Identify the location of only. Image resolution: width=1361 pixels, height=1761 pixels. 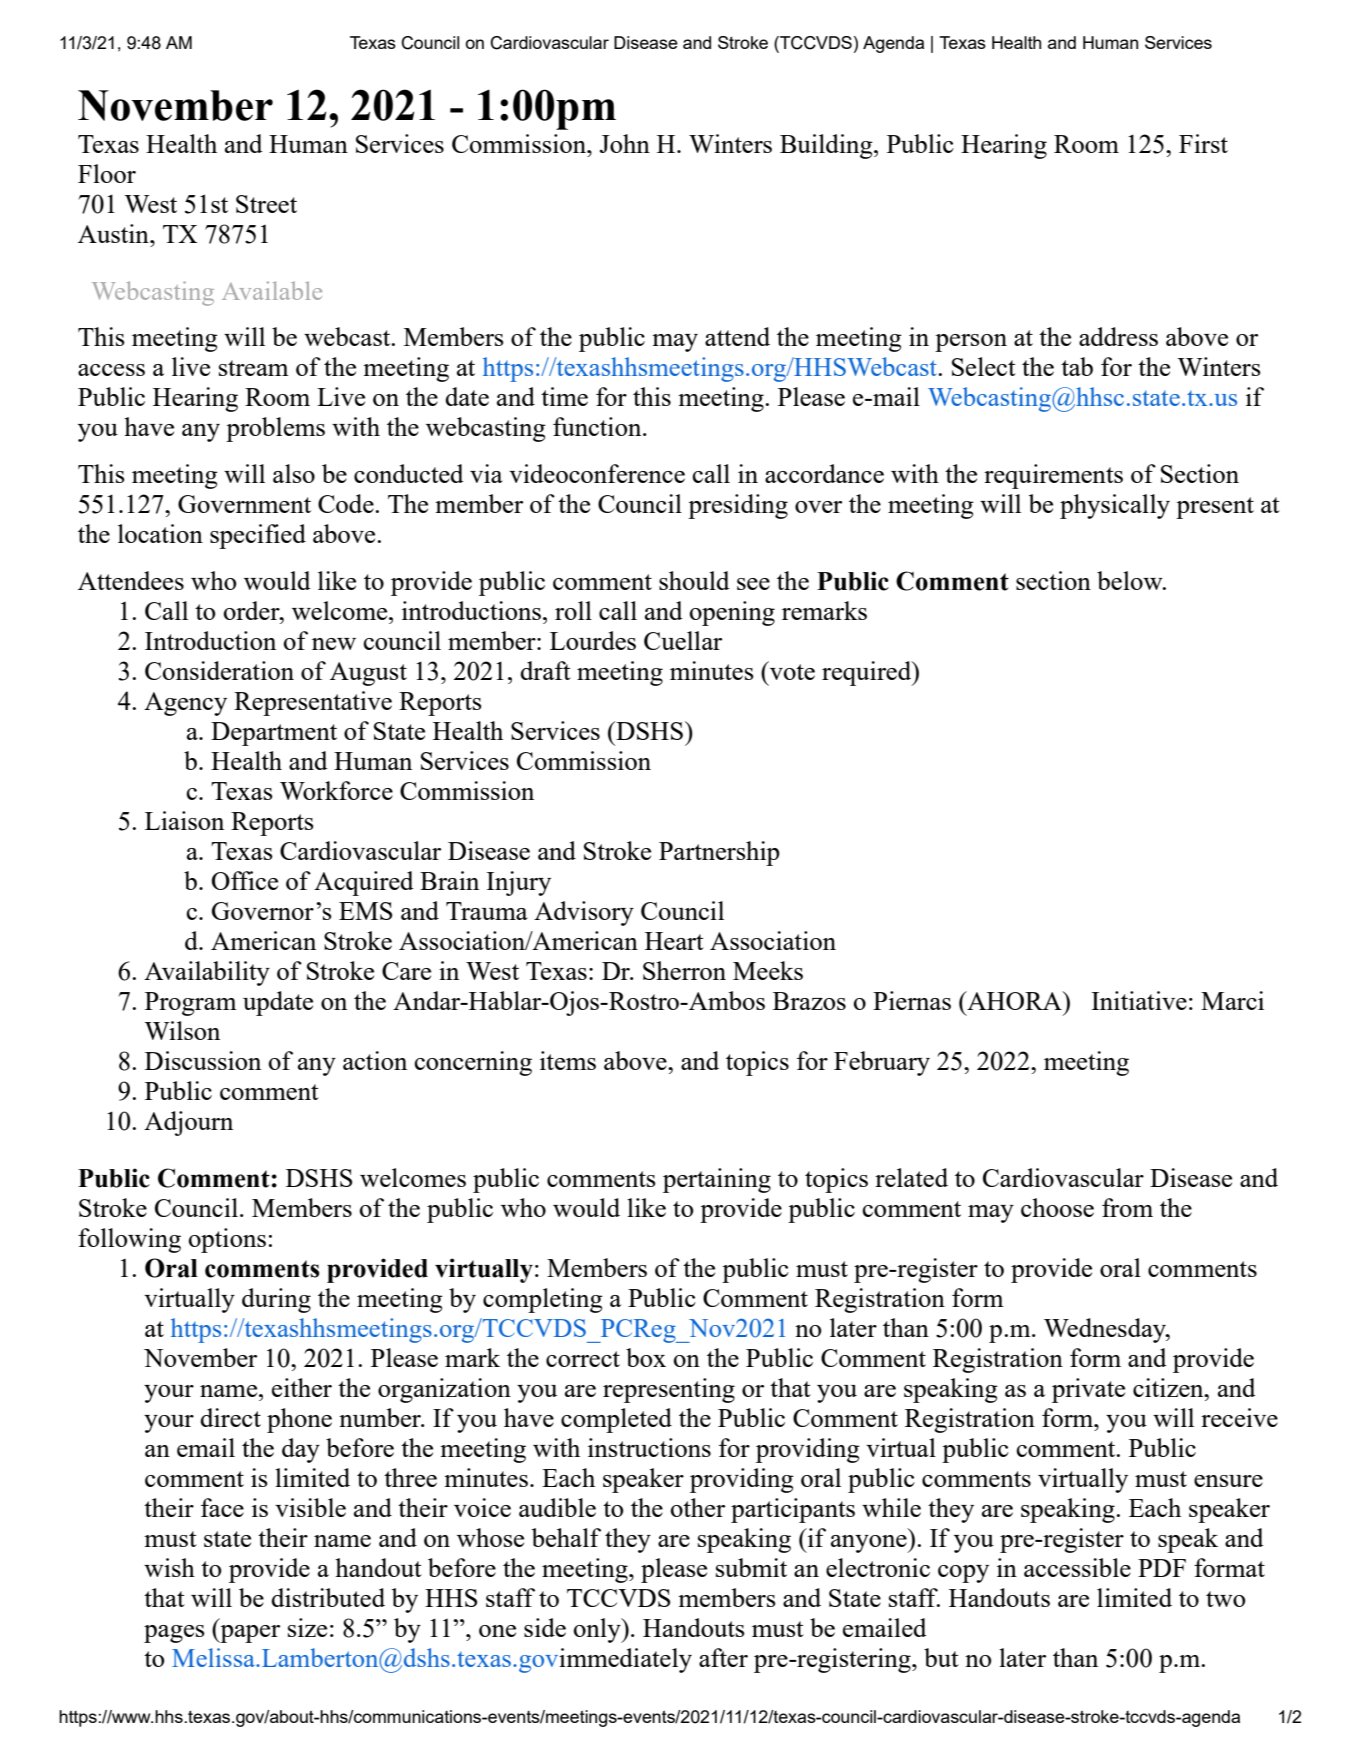
(598, 1630).
